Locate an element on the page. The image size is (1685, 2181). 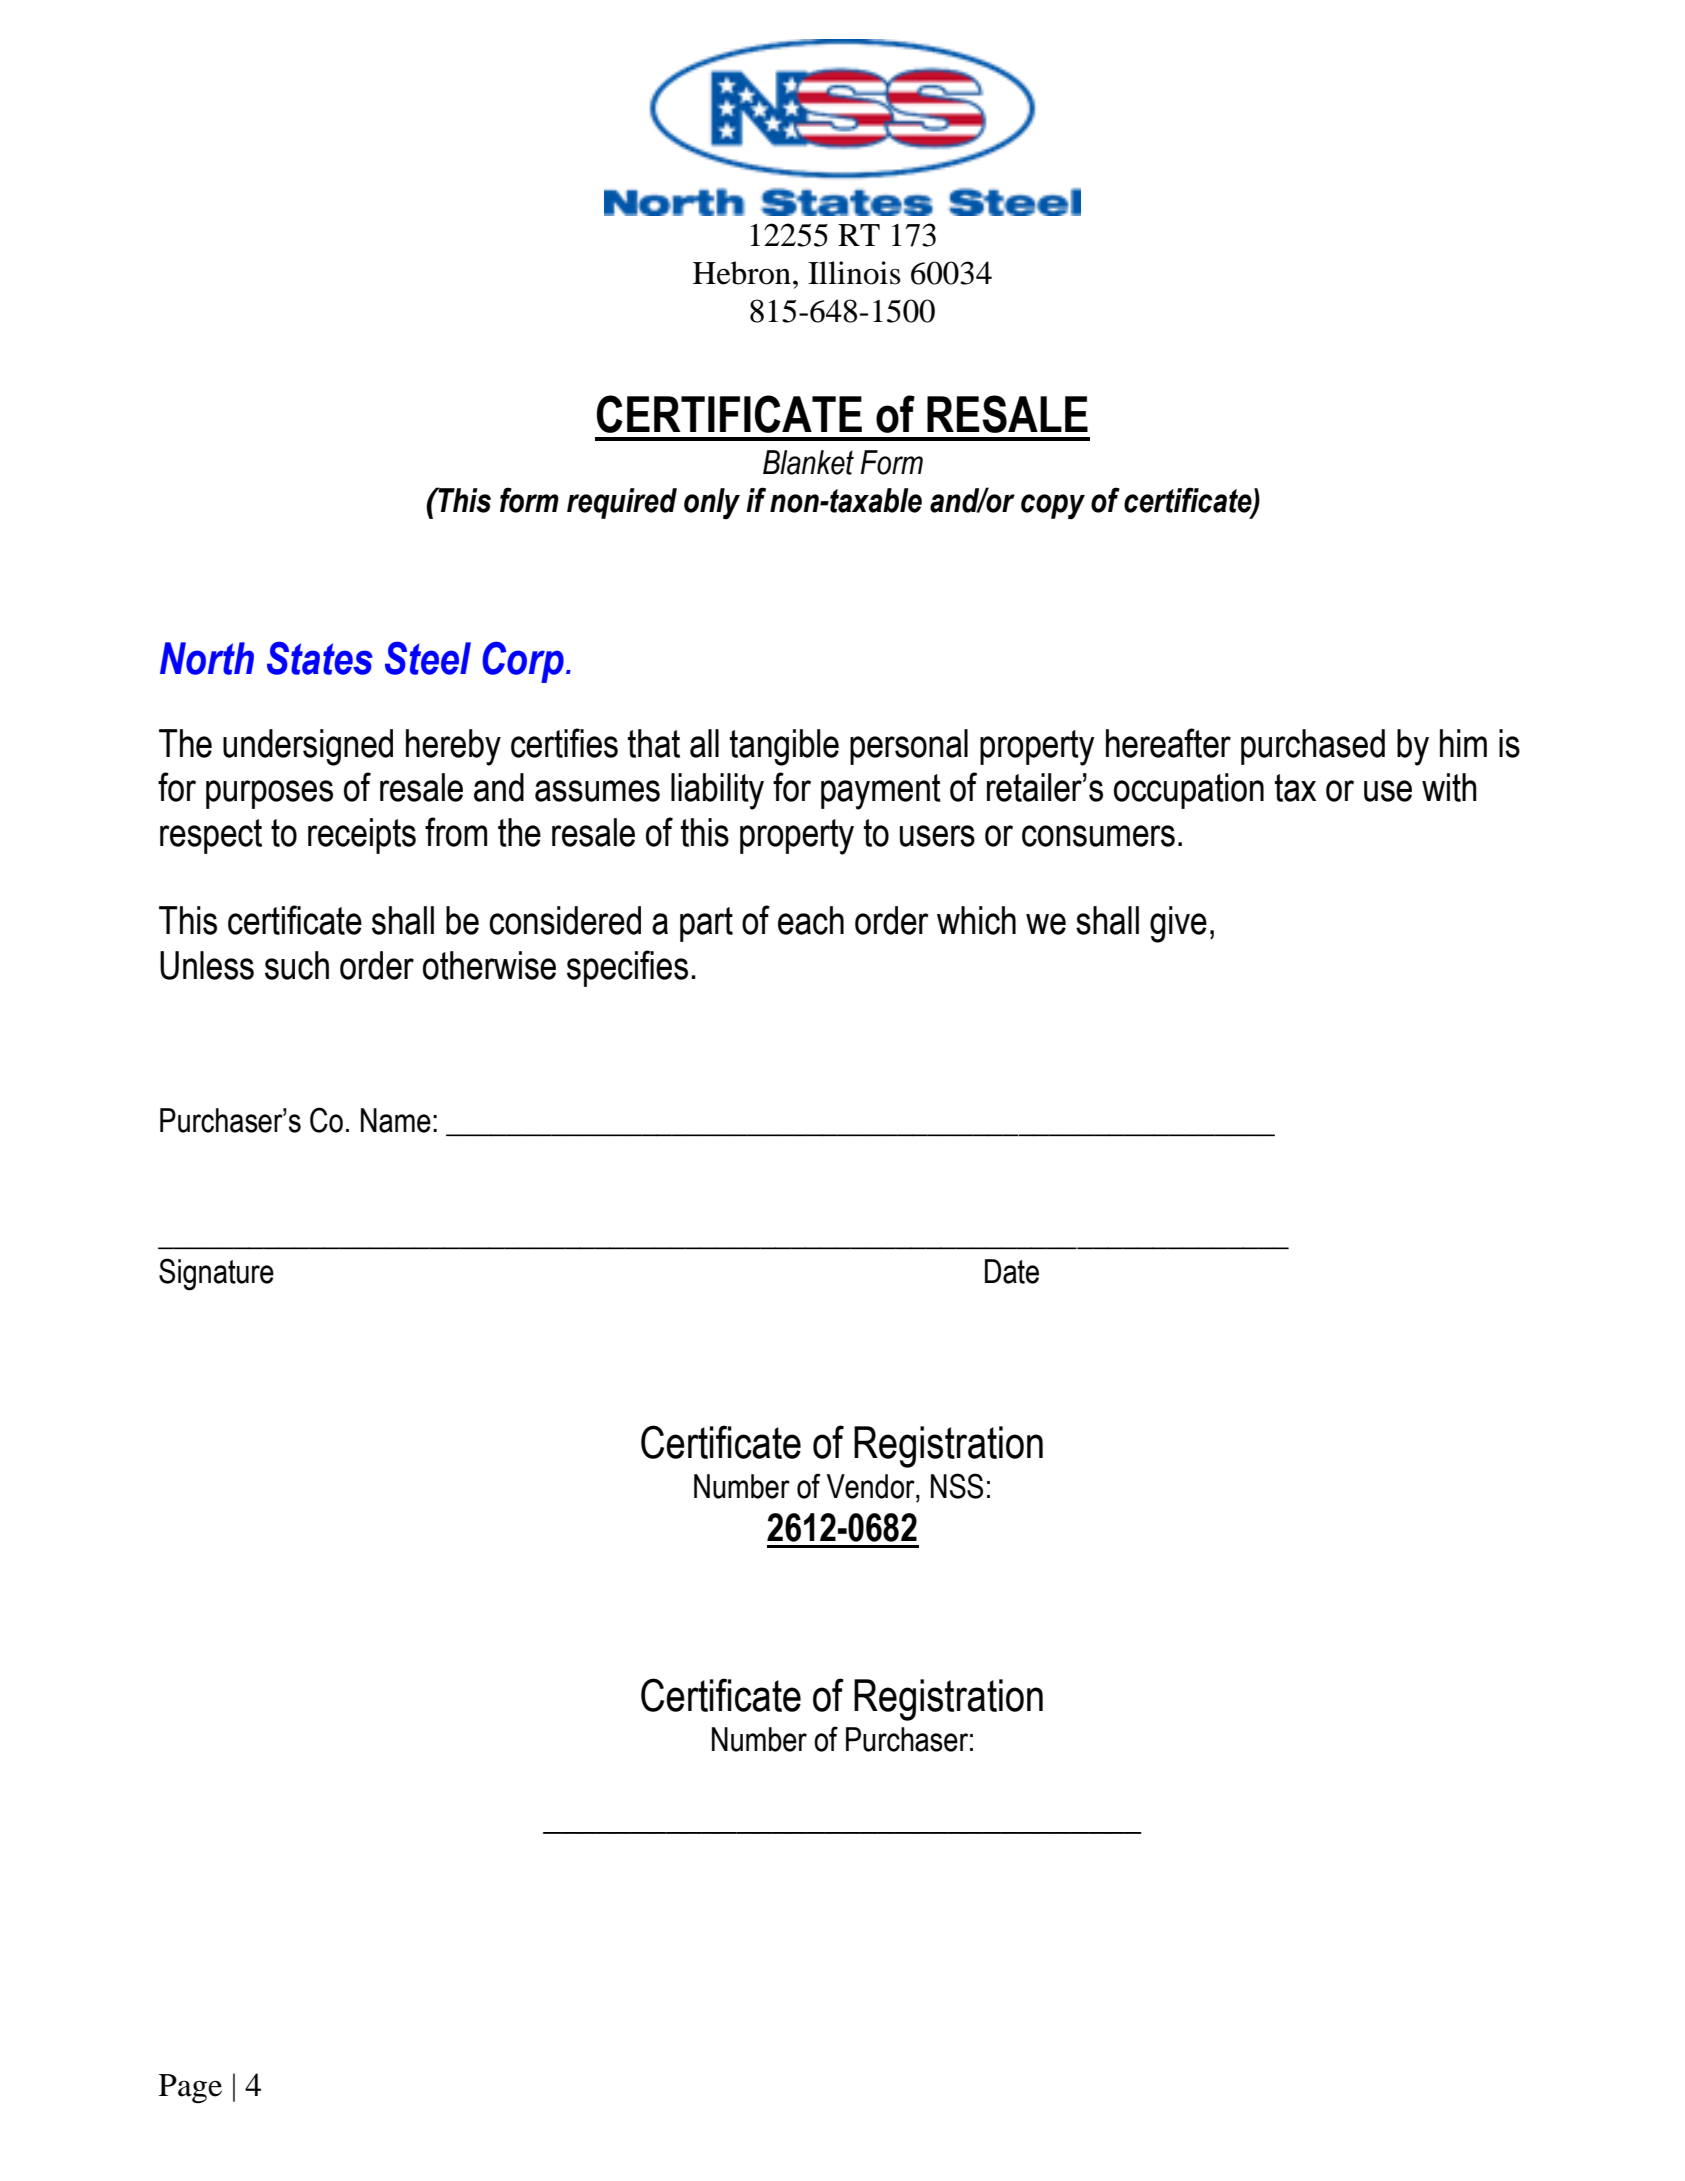
required is located at coordinates (622, 503).
